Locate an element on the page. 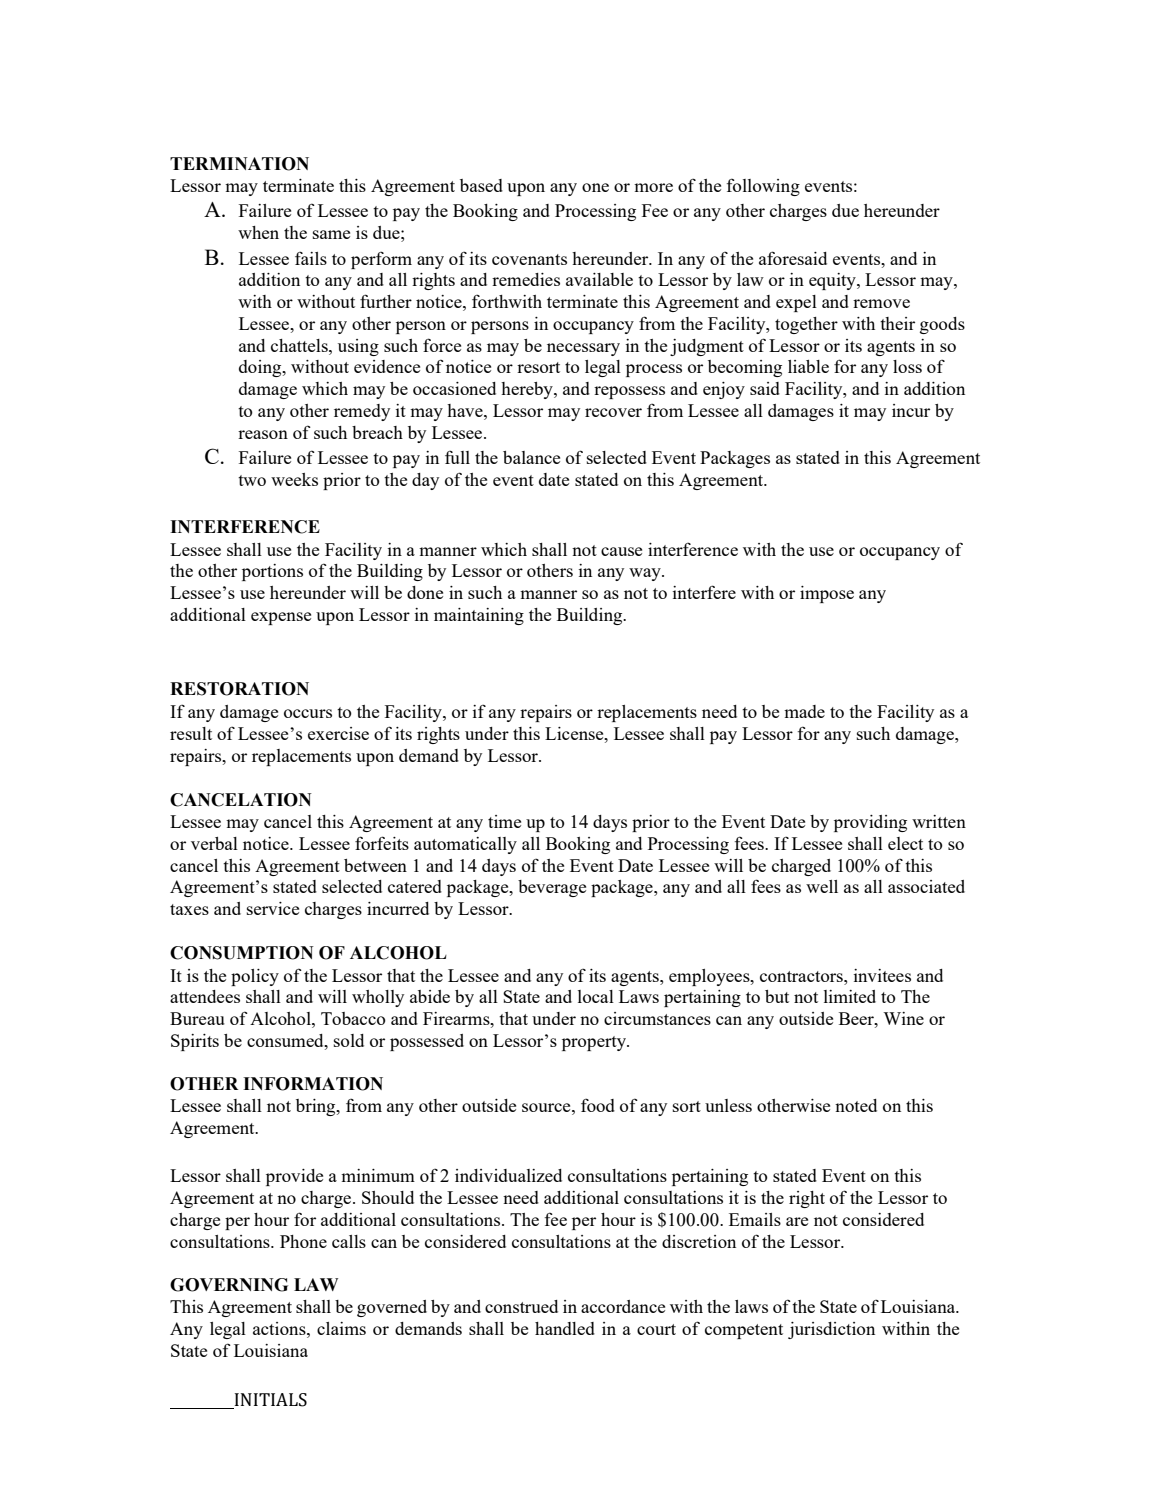 The height and width of the document is (1499, 1158). License is located at coordinates (575, 733).
